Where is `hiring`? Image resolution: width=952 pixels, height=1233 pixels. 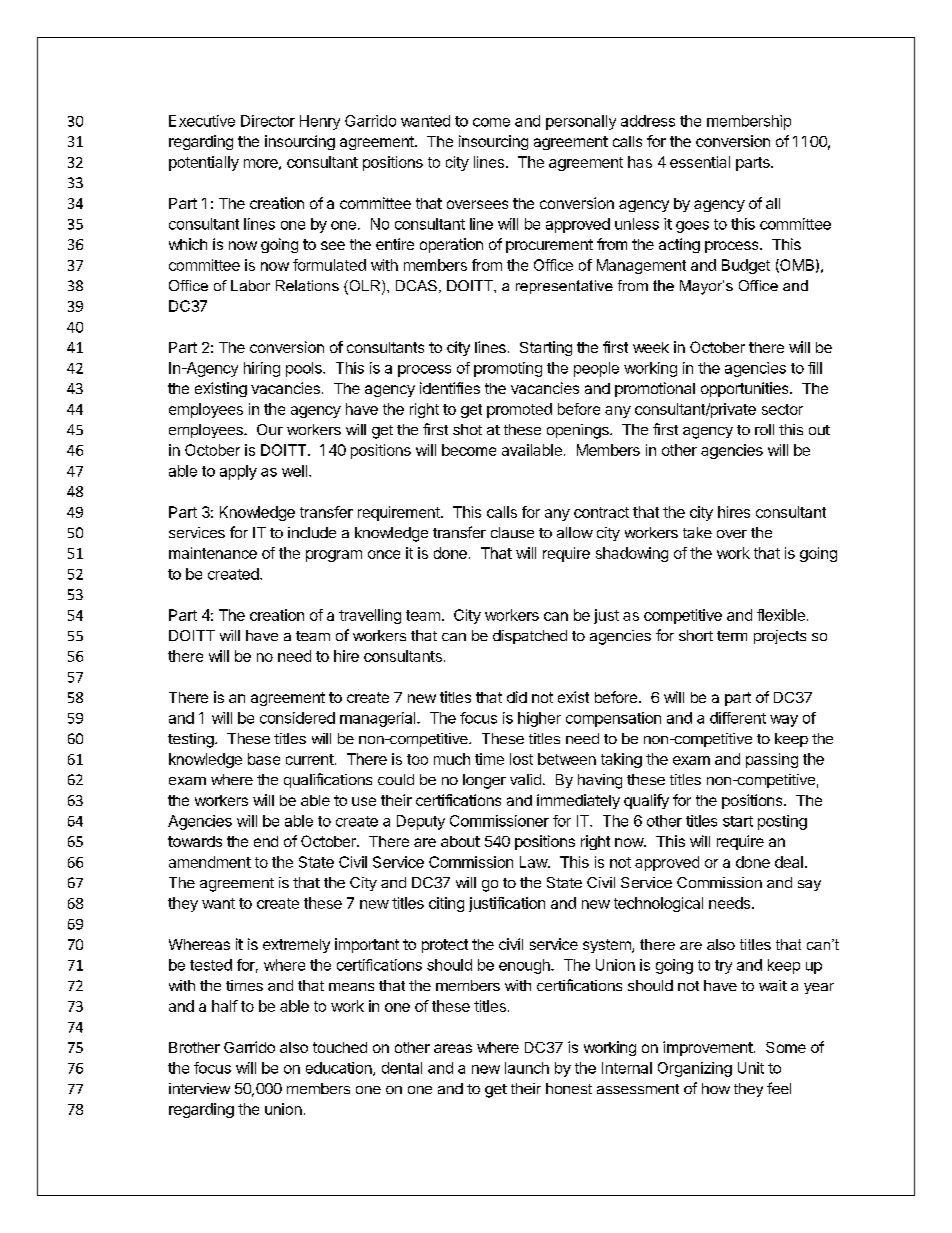 hiring is located at coordinates (262, 369).
